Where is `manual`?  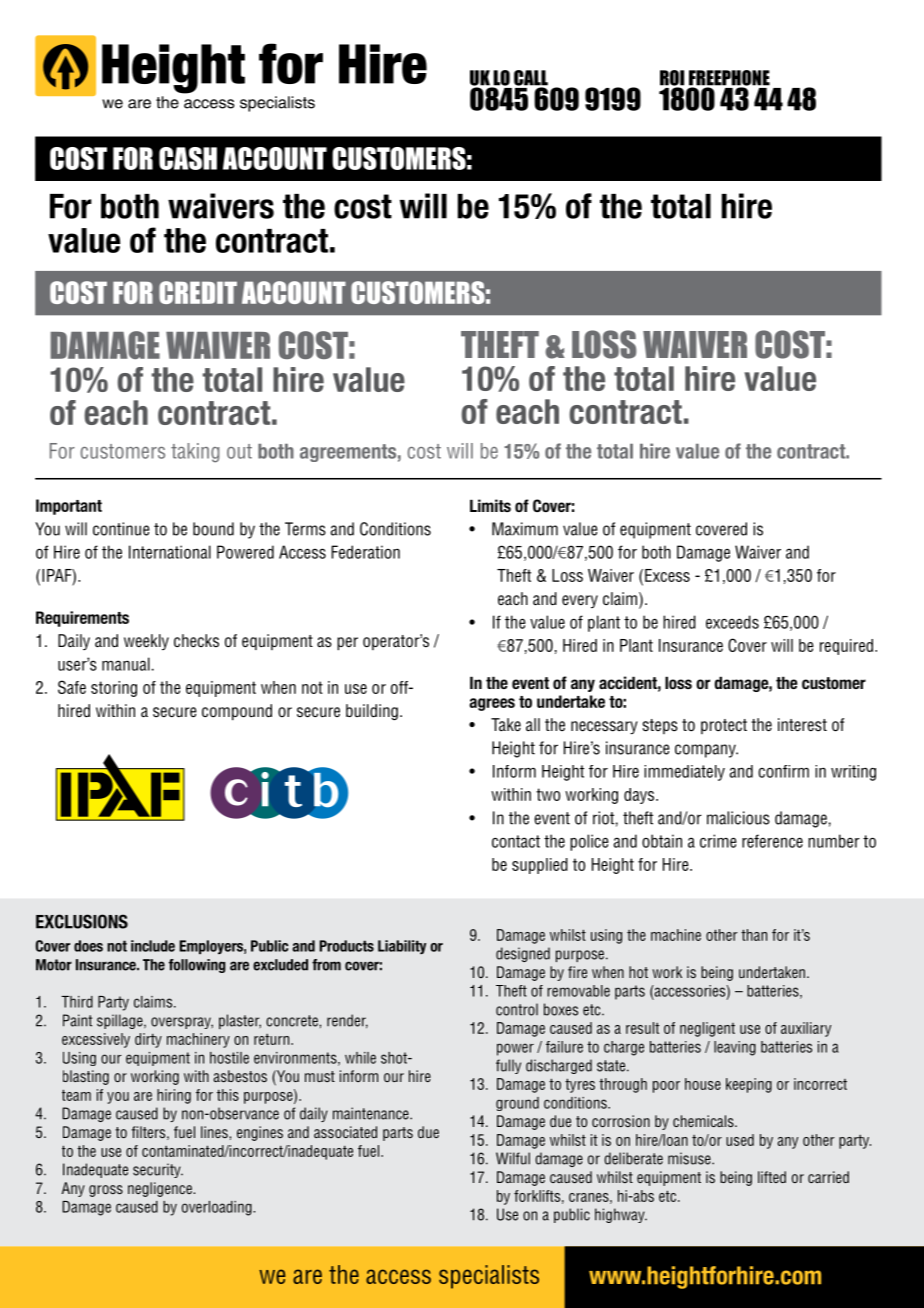
manual is located at coordinates (126, 664).
